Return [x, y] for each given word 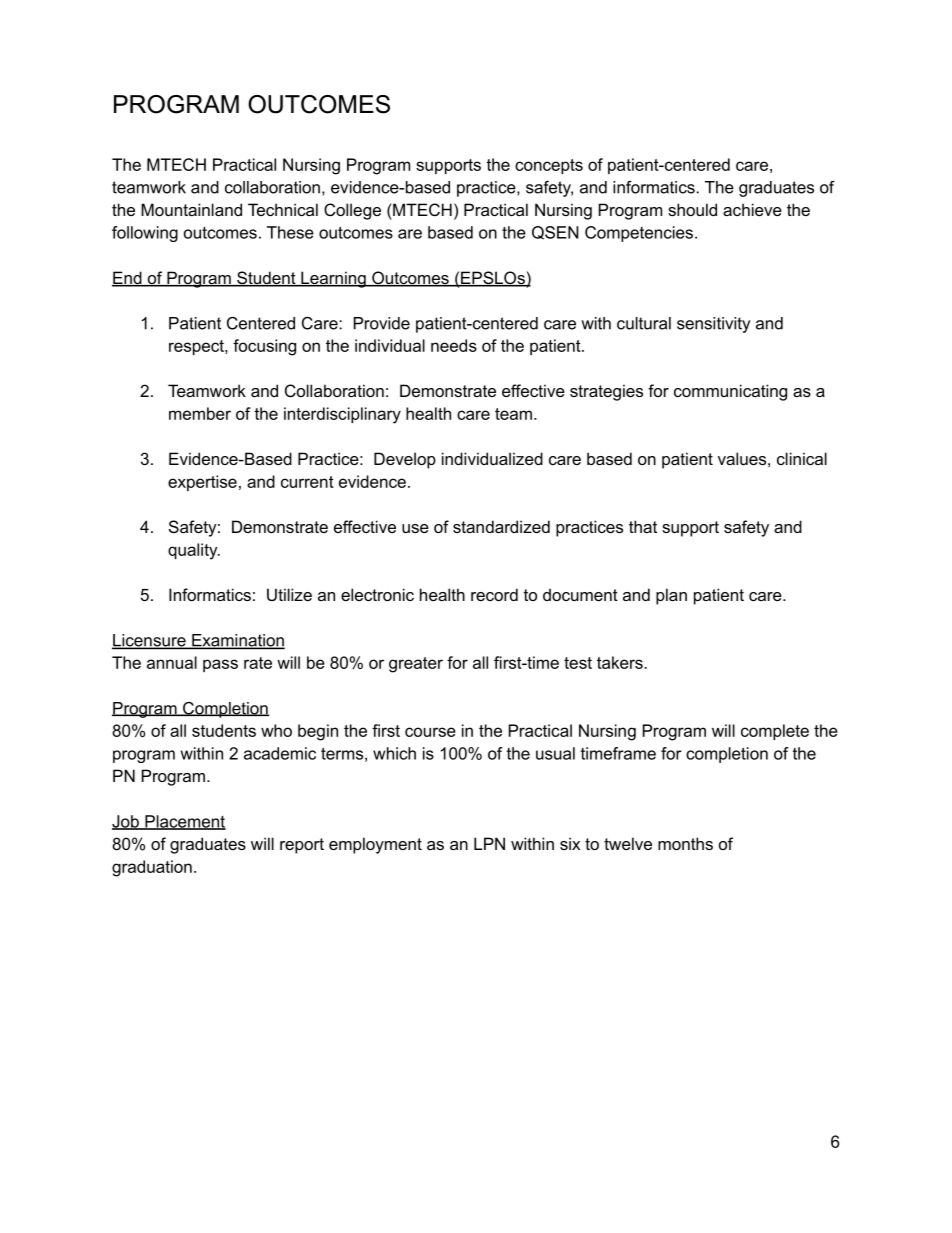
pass [220, 665]
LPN [489, 843]
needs [454, 345]
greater [416, 665]
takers [621, 662]
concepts [549, 166]
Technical [283, 209]
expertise [202, 483]
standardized [501, 526]
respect [197, 347]
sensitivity [713, 325]
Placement [184, 822]
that [643, 526]
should [692, 209]
